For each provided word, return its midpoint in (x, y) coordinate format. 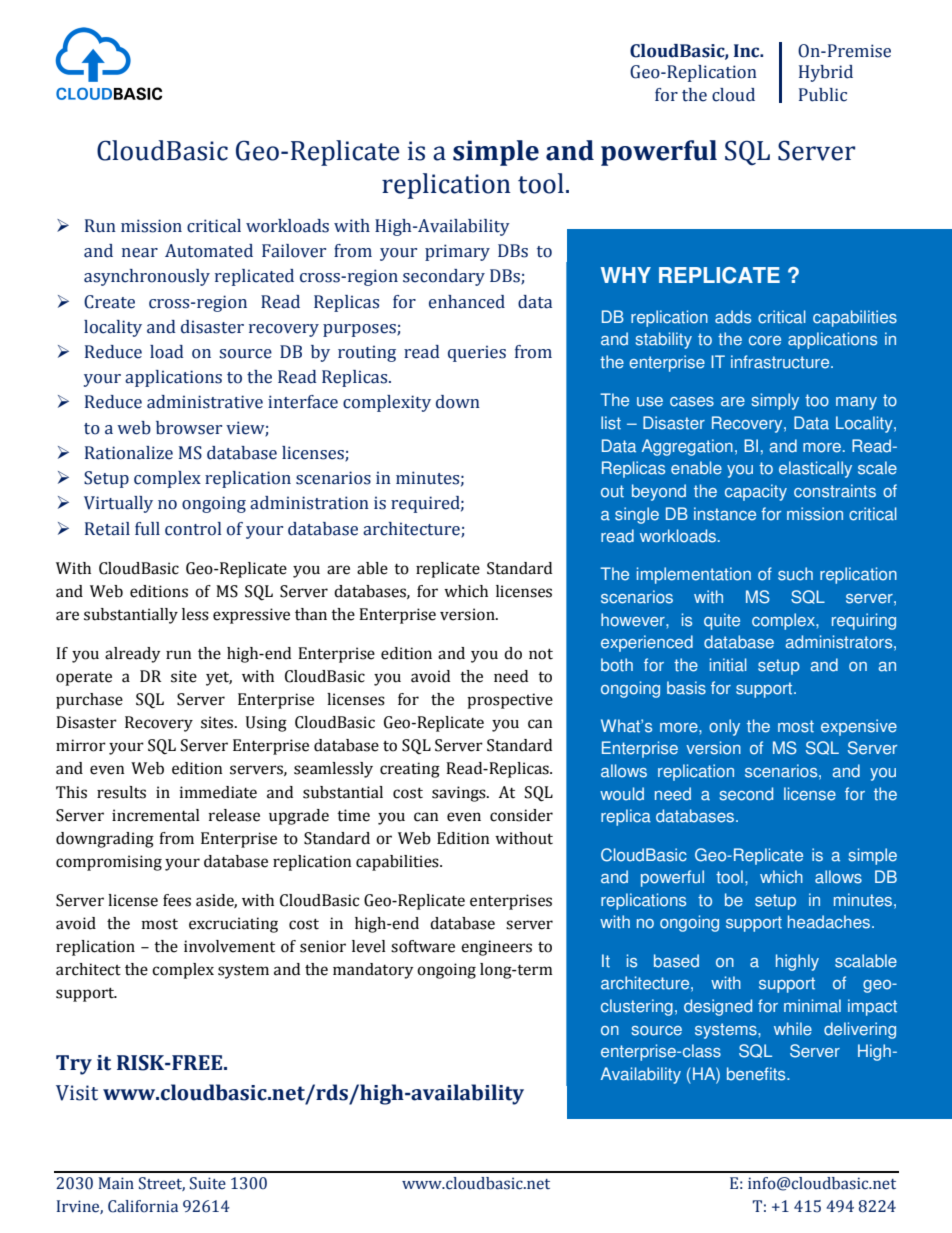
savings (460, 794)
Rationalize (129, 453)
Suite (208, 1183)
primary (457, 252)
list (611, 423)
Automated (209, 251)
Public (823, 95)
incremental (156, 815)
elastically (815, 469)
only (724, 727)
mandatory (373, 971)
